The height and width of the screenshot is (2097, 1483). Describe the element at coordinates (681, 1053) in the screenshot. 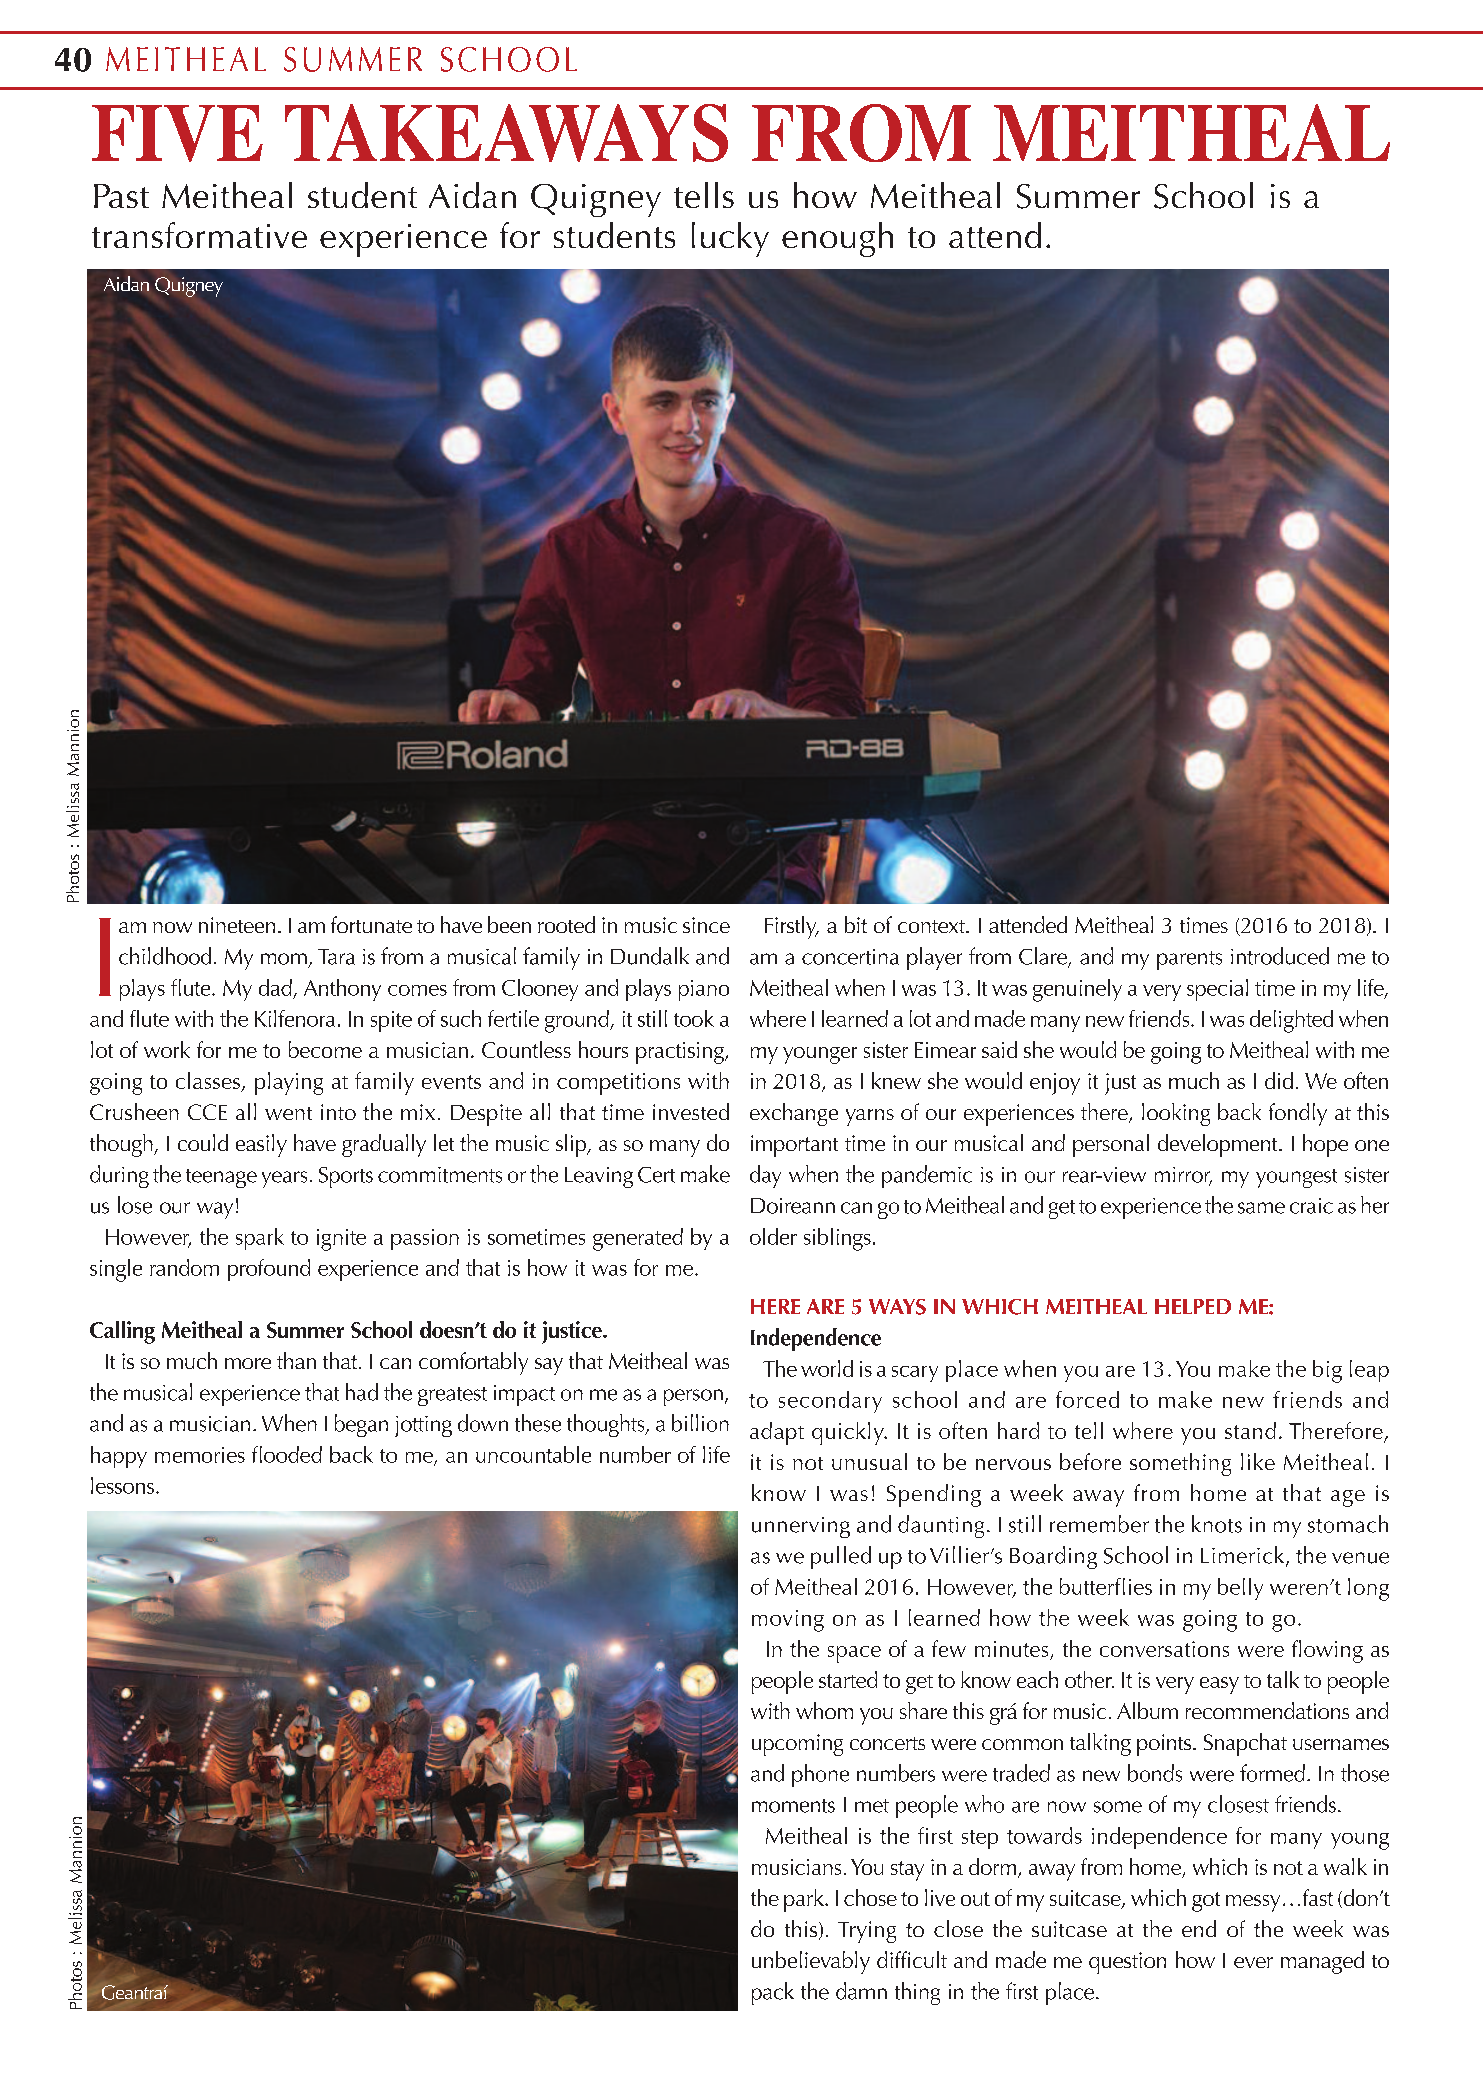

I see `practising` at that location.
